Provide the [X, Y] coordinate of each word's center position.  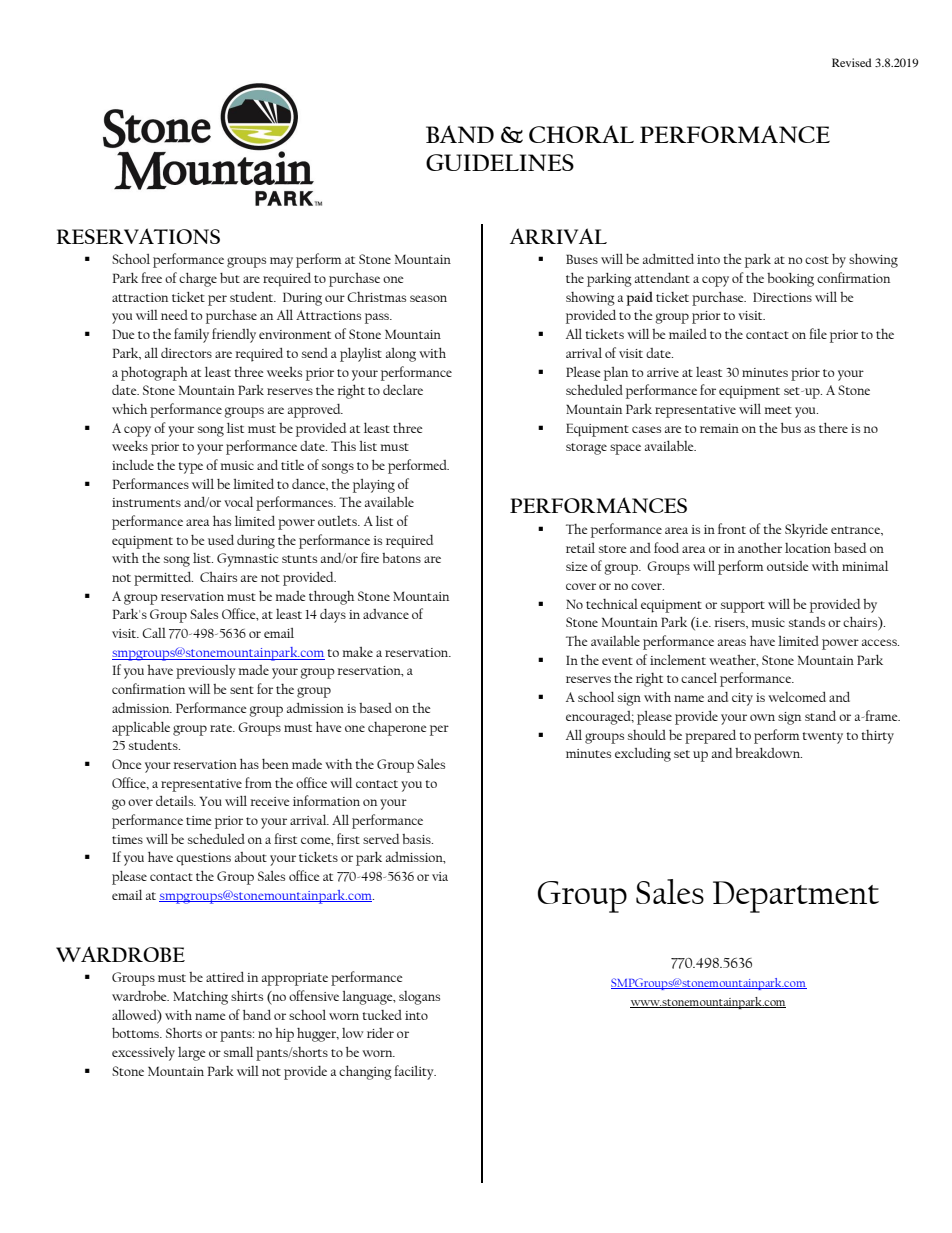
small [238, 1052]
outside [788, 566]
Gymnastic [247, 560]
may [281, 262]
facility [415, 1072]
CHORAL [581, 134]
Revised [852, 62]
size [577, 566]
